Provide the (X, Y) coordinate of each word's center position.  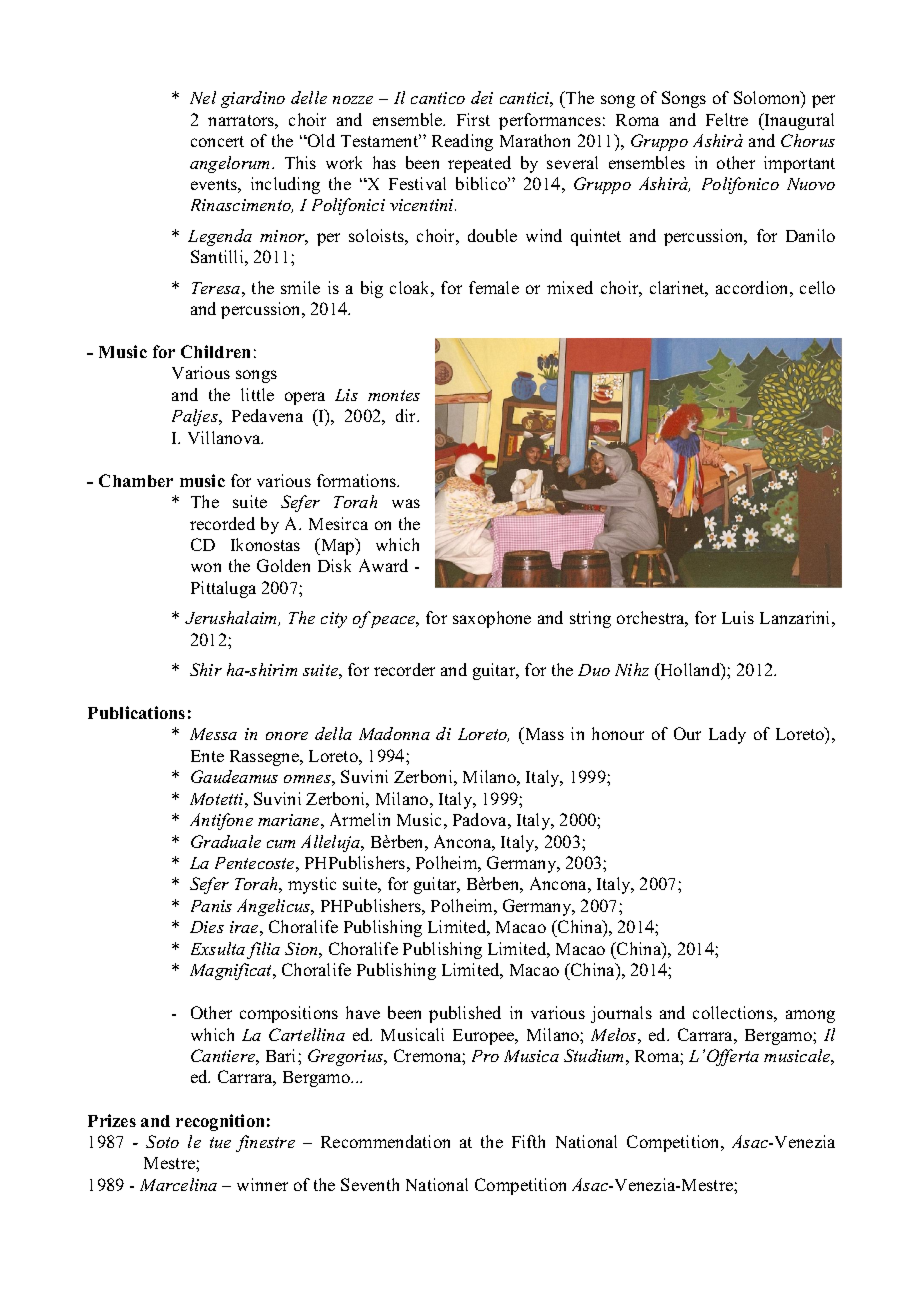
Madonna (394, 733)
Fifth (528, 1141)
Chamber (136, 480)
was (406, 503)
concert (217, 141)
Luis (738, 617)
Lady (727, 735)
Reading (462, 142)
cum (281, 844)
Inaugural (798, 121)
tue (220, 1142)
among (810, 1016)
